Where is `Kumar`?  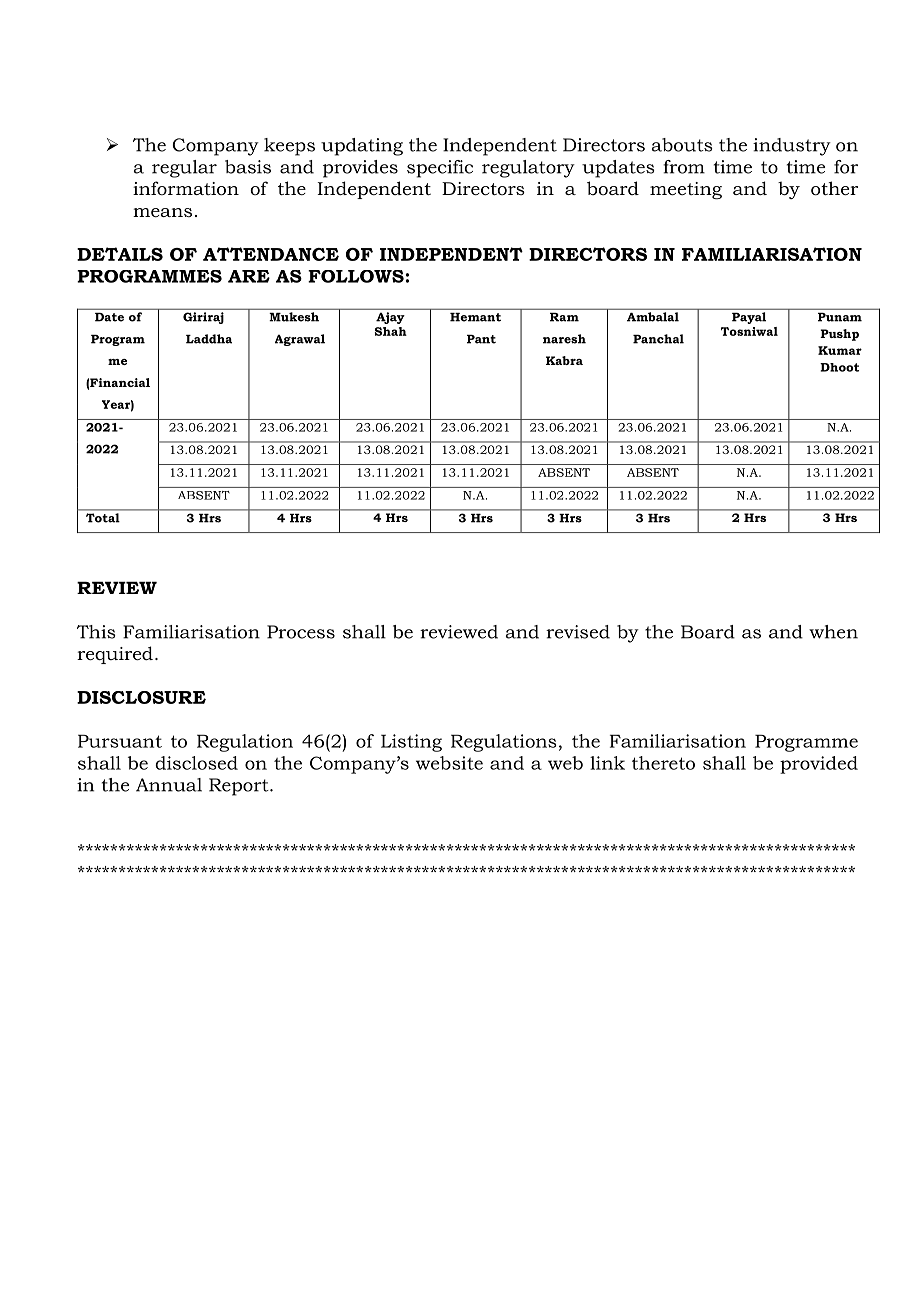 Kumar is located at coordinates (840, 350).
